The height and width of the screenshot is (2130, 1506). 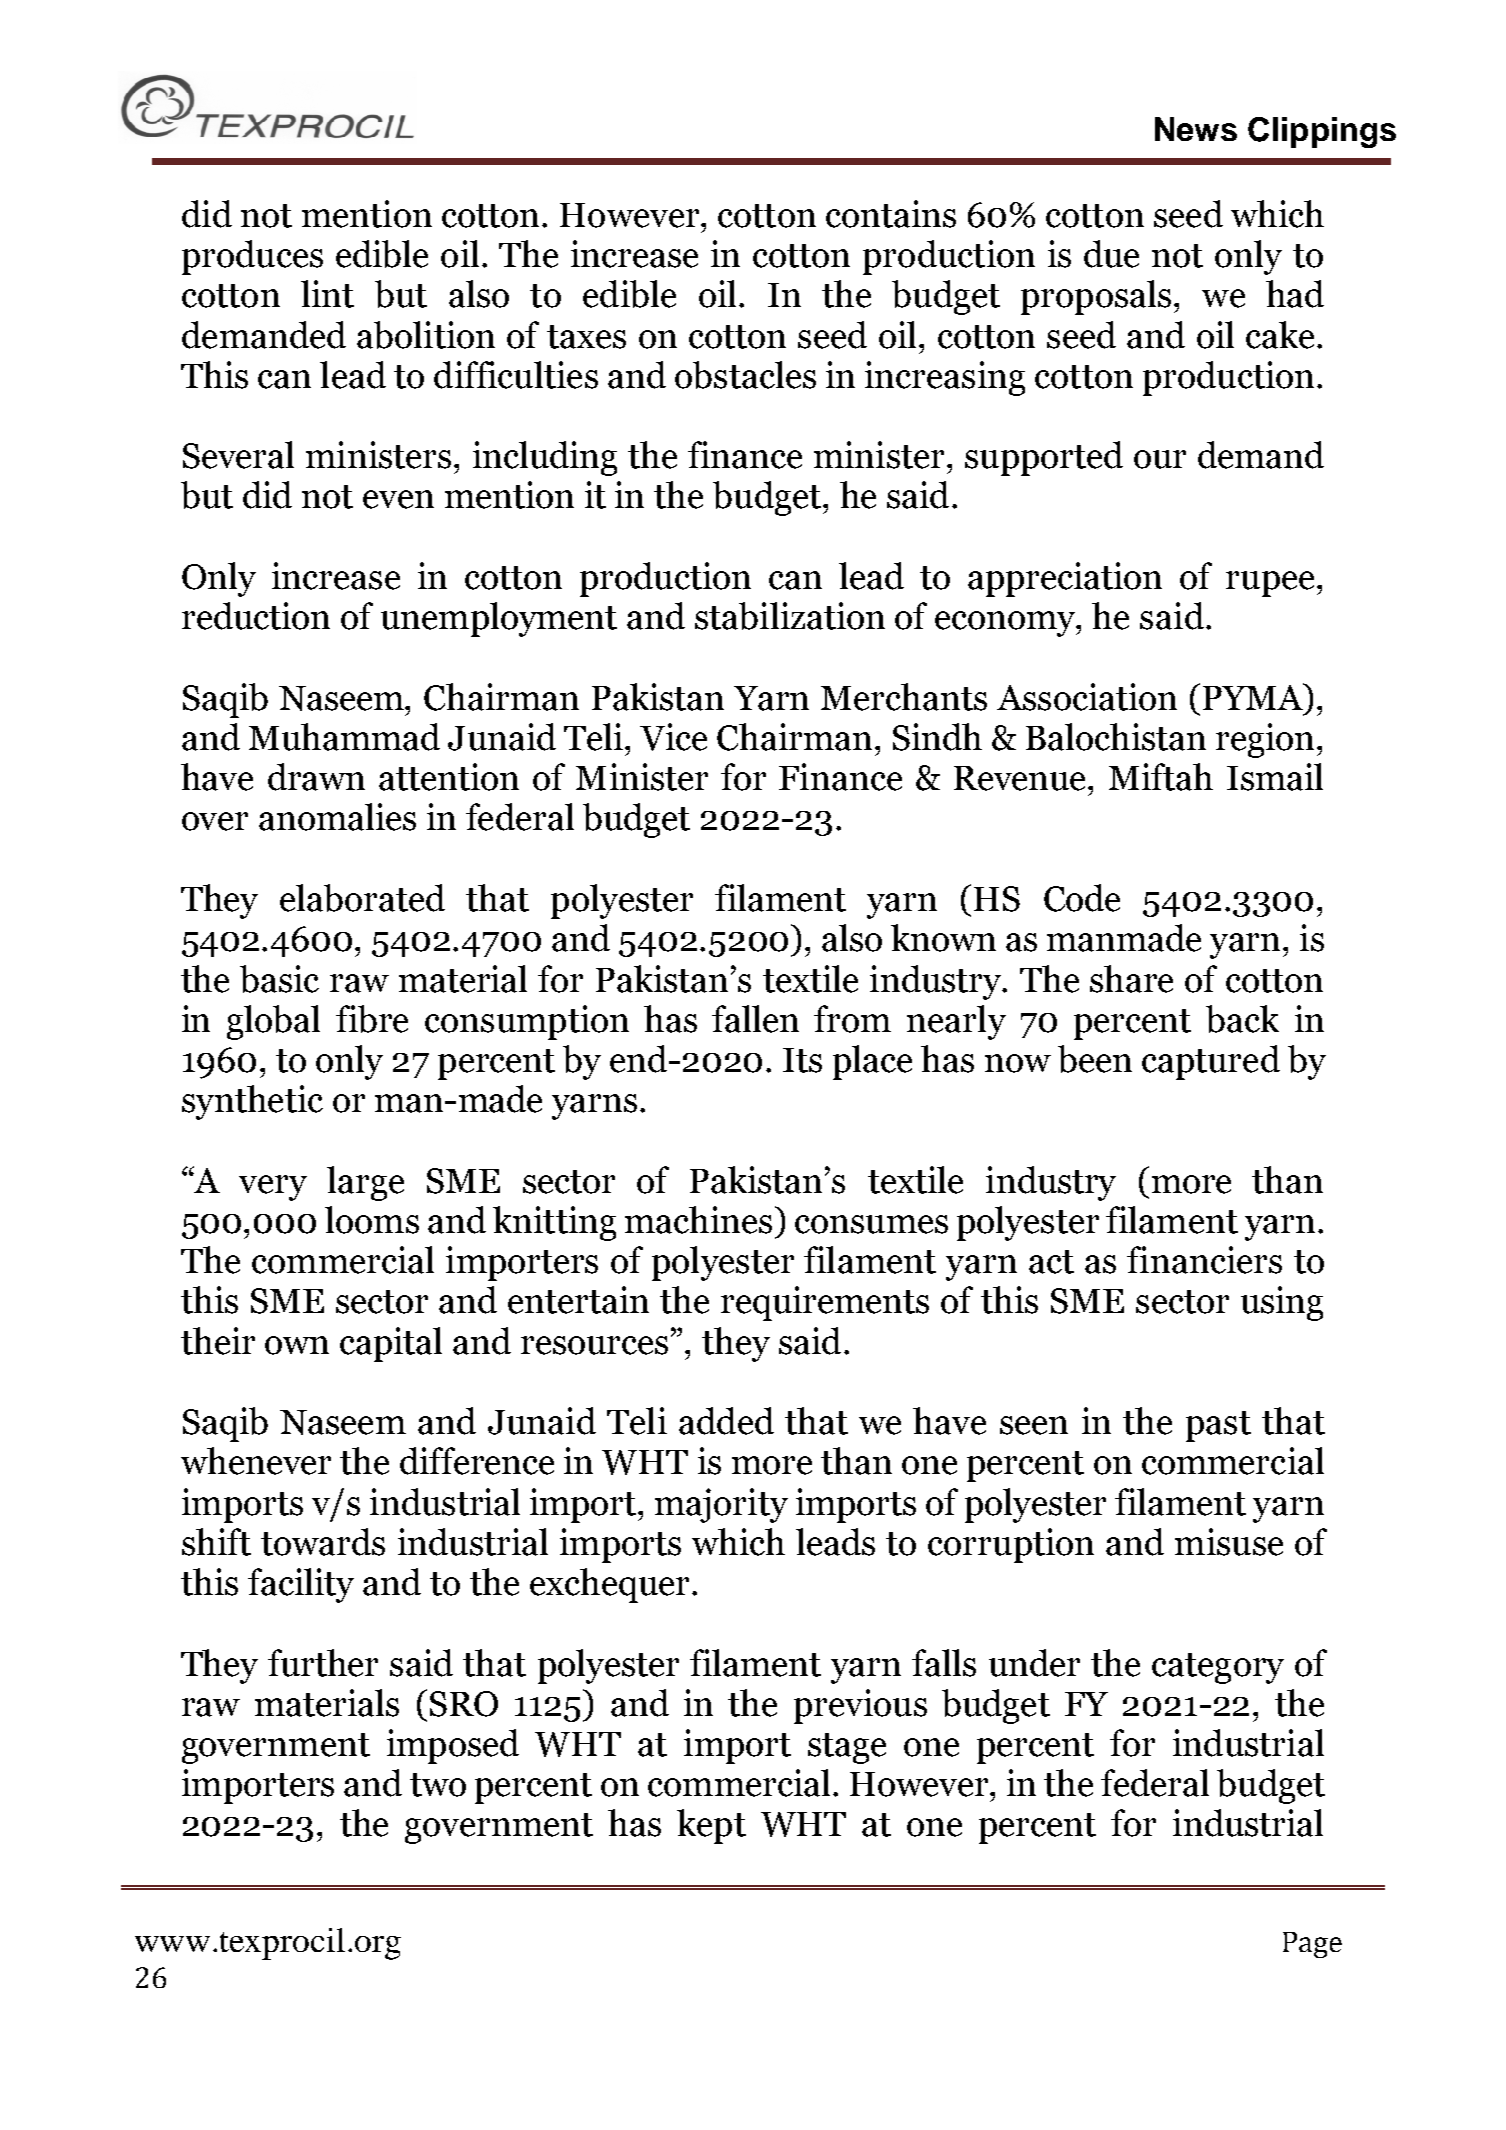 What do you see at coordinates (252, 257) in the screenshot?
I see `produces` at bounding box center [252, 257].
